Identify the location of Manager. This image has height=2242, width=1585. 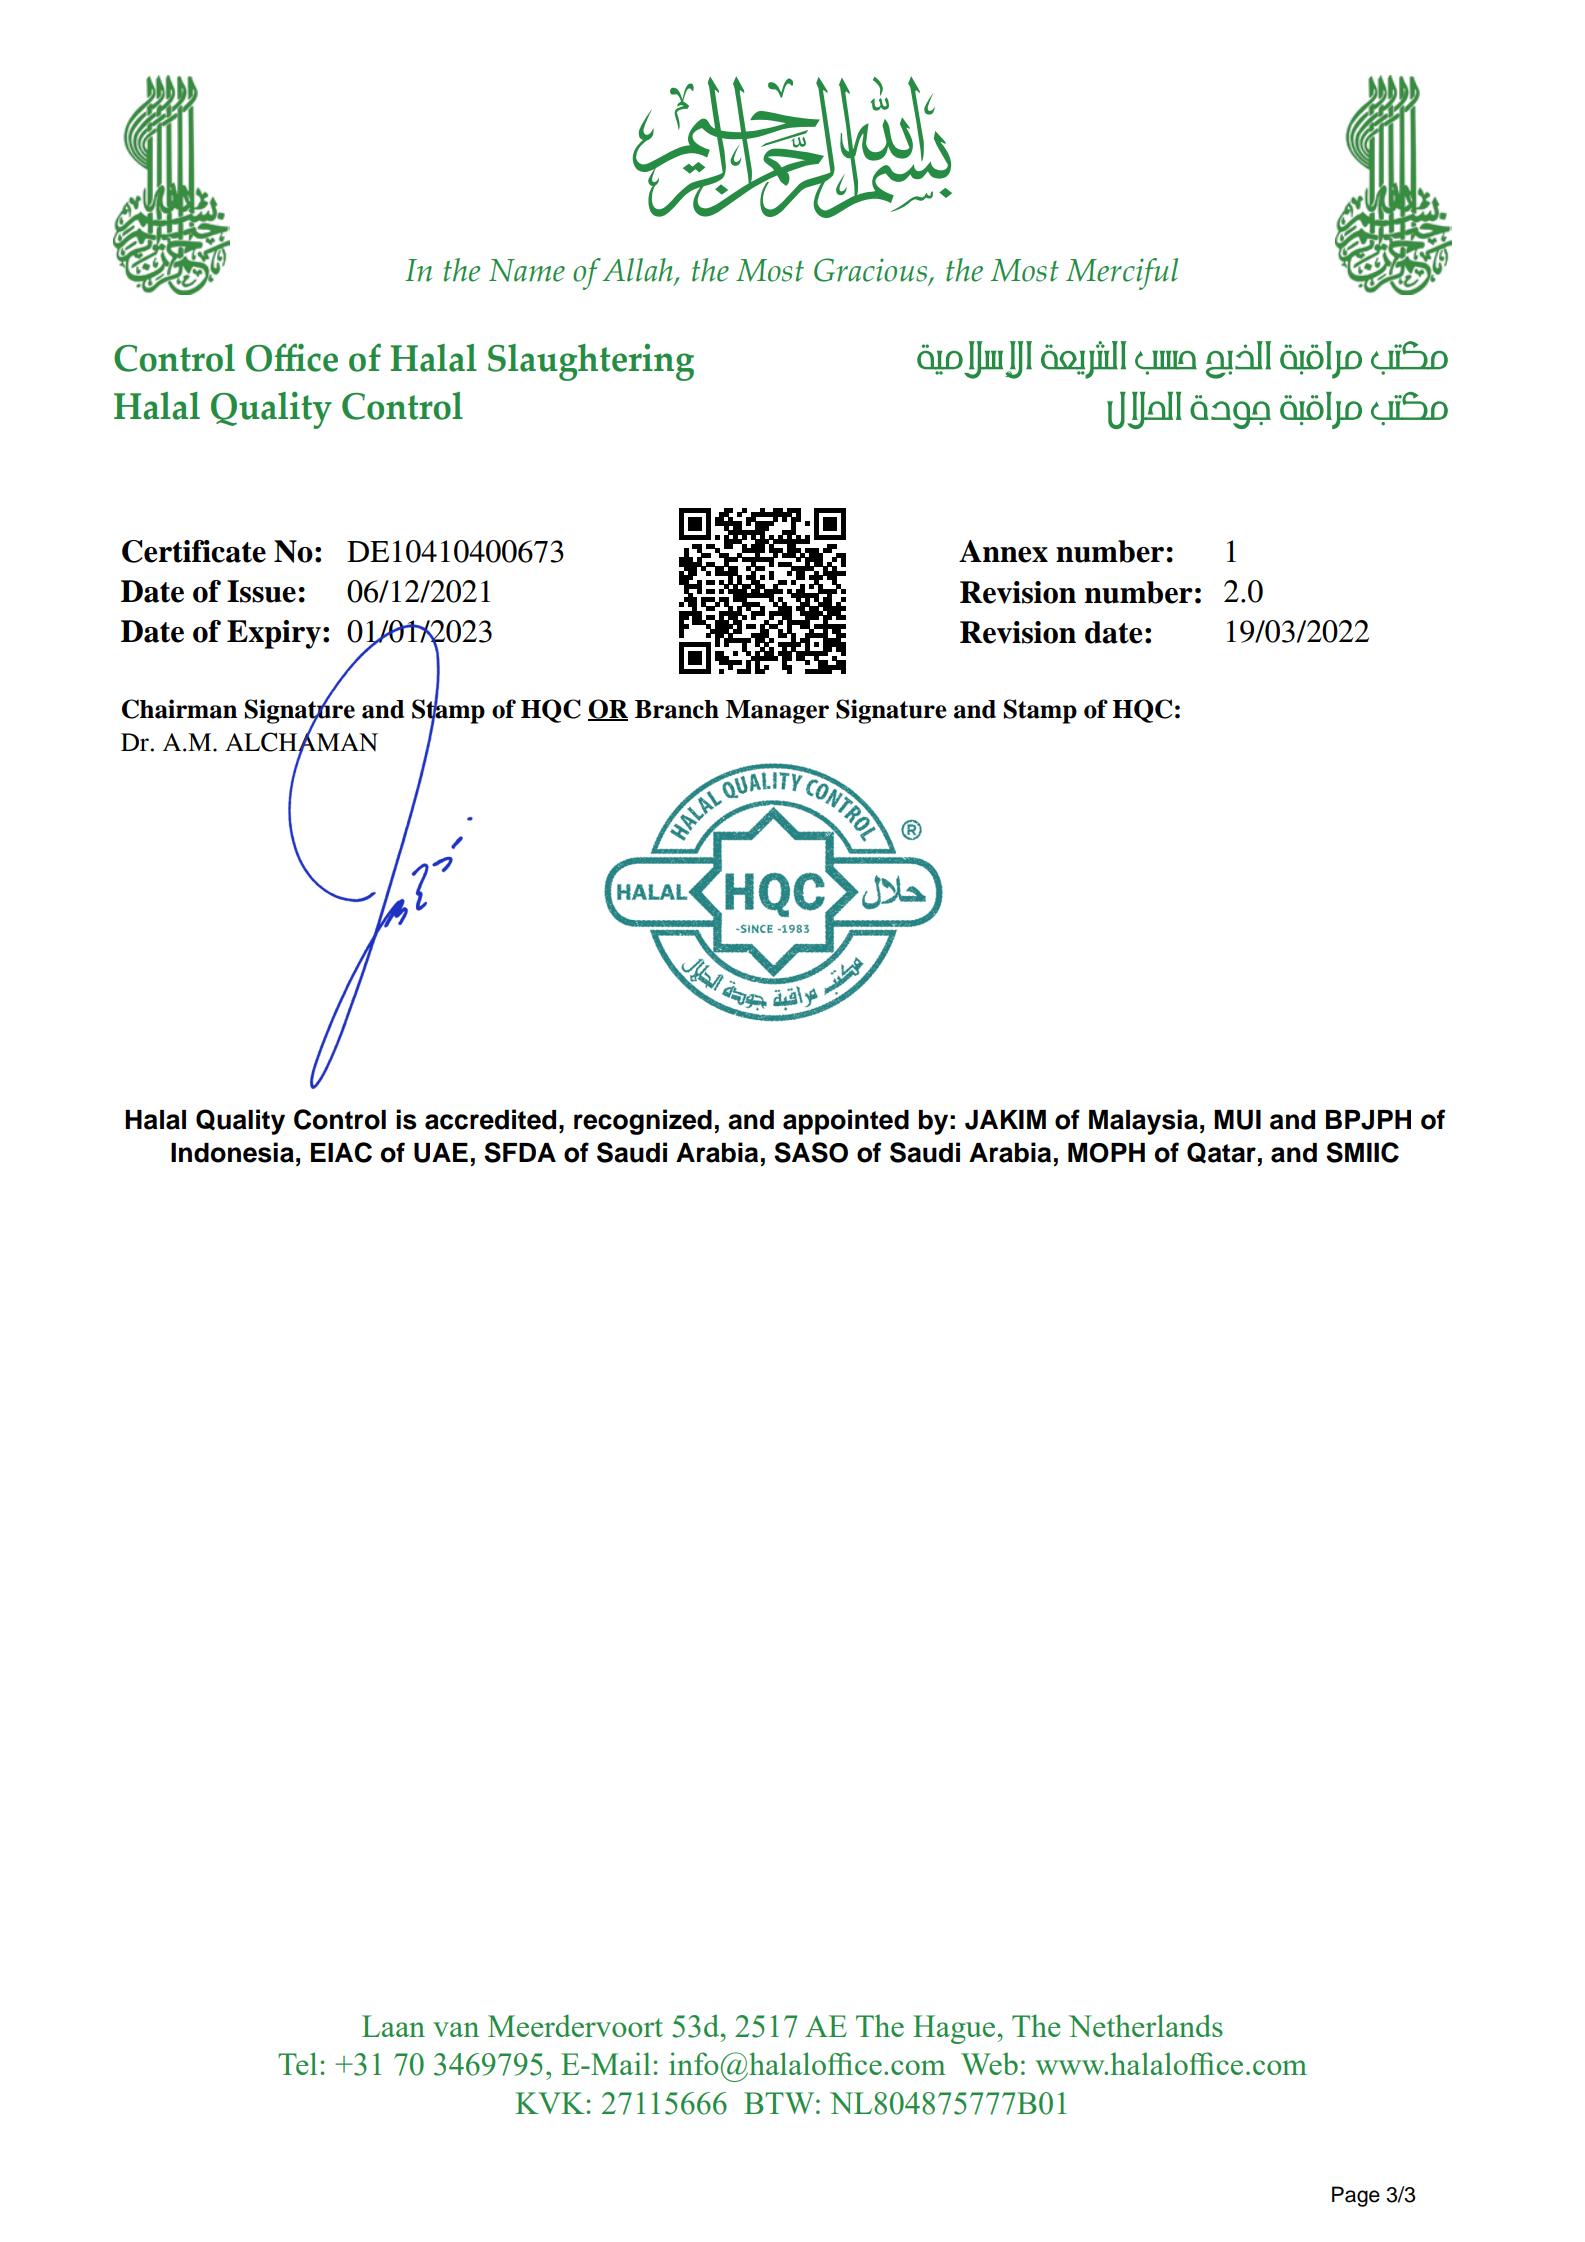
(777, 712).
